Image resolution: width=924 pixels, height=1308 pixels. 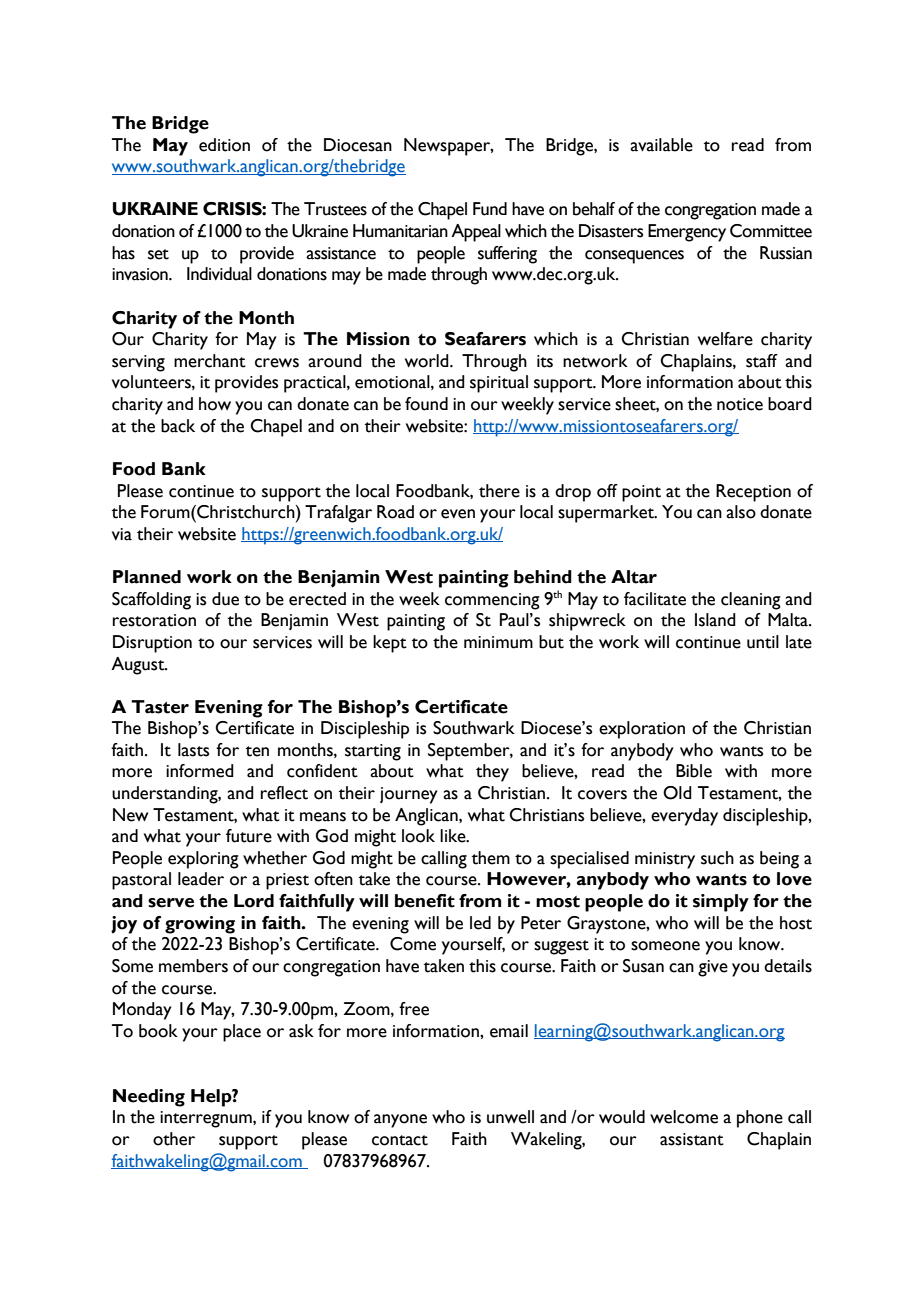 What do you see at coordinates (178, 426) in the page?
I see `back` at bounding box center [178, 426].
